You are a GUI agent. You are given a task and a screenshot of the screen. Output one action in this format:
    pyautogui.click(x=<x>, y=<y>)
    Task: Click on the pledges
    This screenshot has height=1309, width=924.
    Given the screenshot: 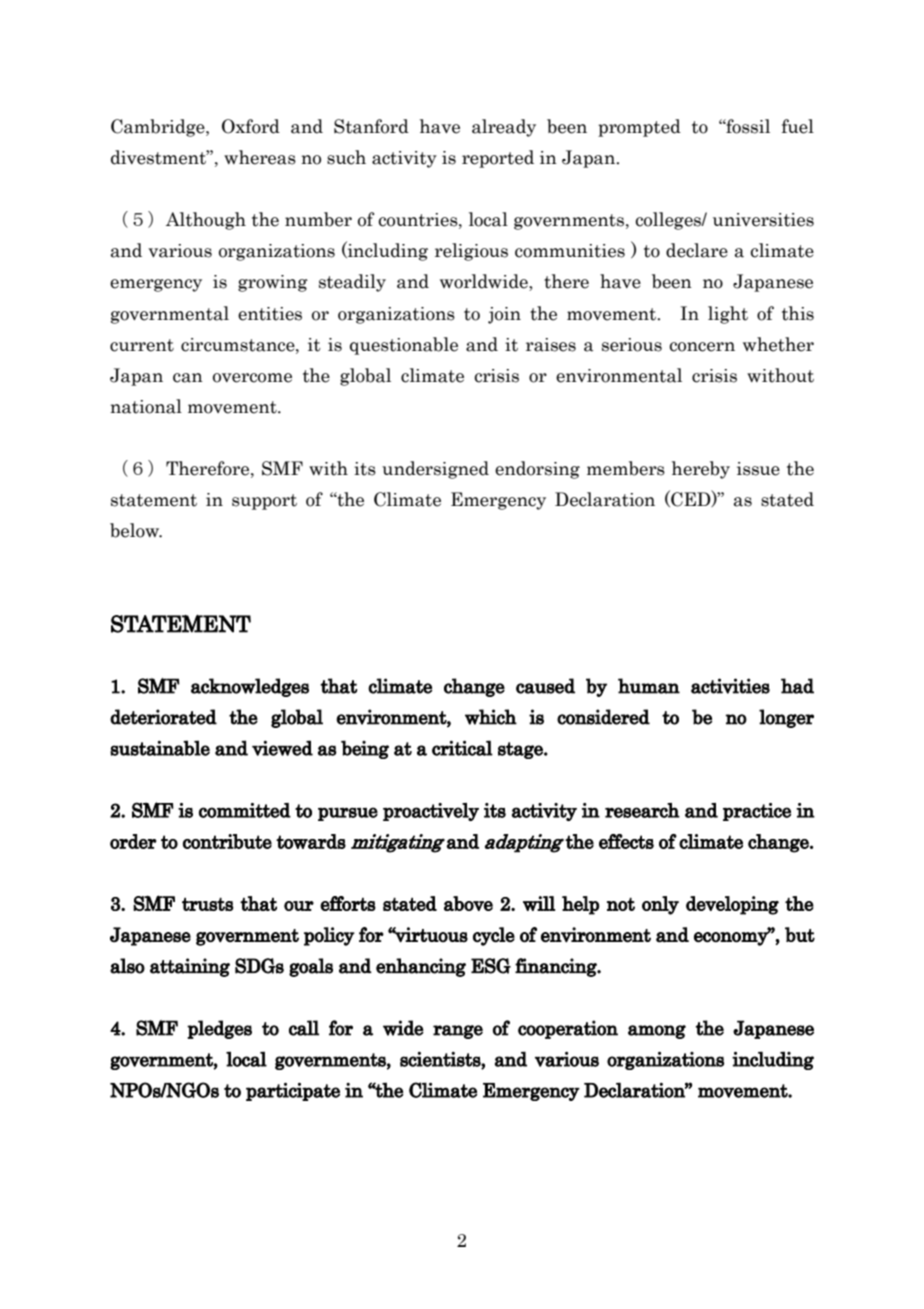 What is the action you would take?
    pyautogui.click(x=219, y=1029)
